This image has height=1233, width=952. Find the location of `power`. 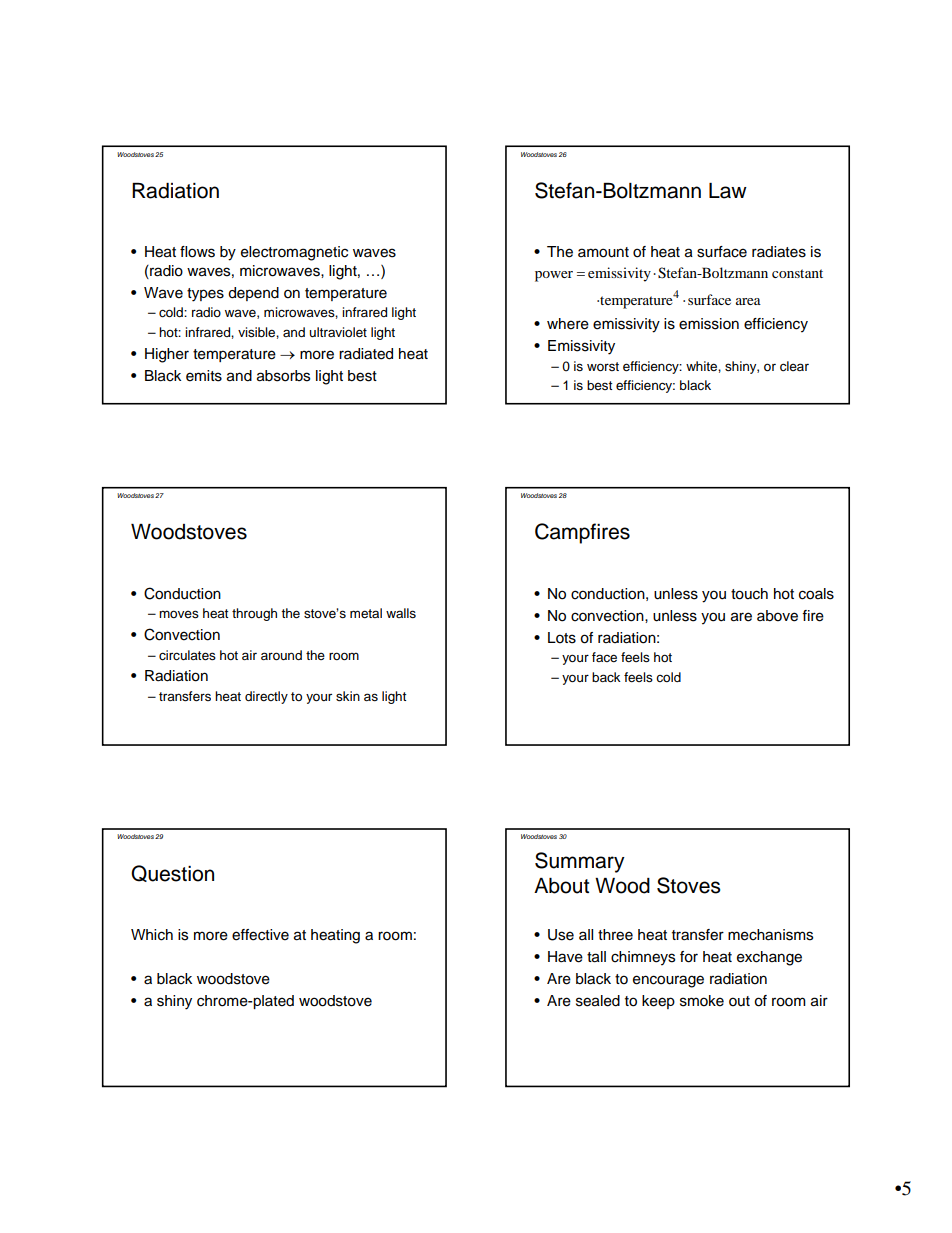

power is located at coordinates (554, 276).
